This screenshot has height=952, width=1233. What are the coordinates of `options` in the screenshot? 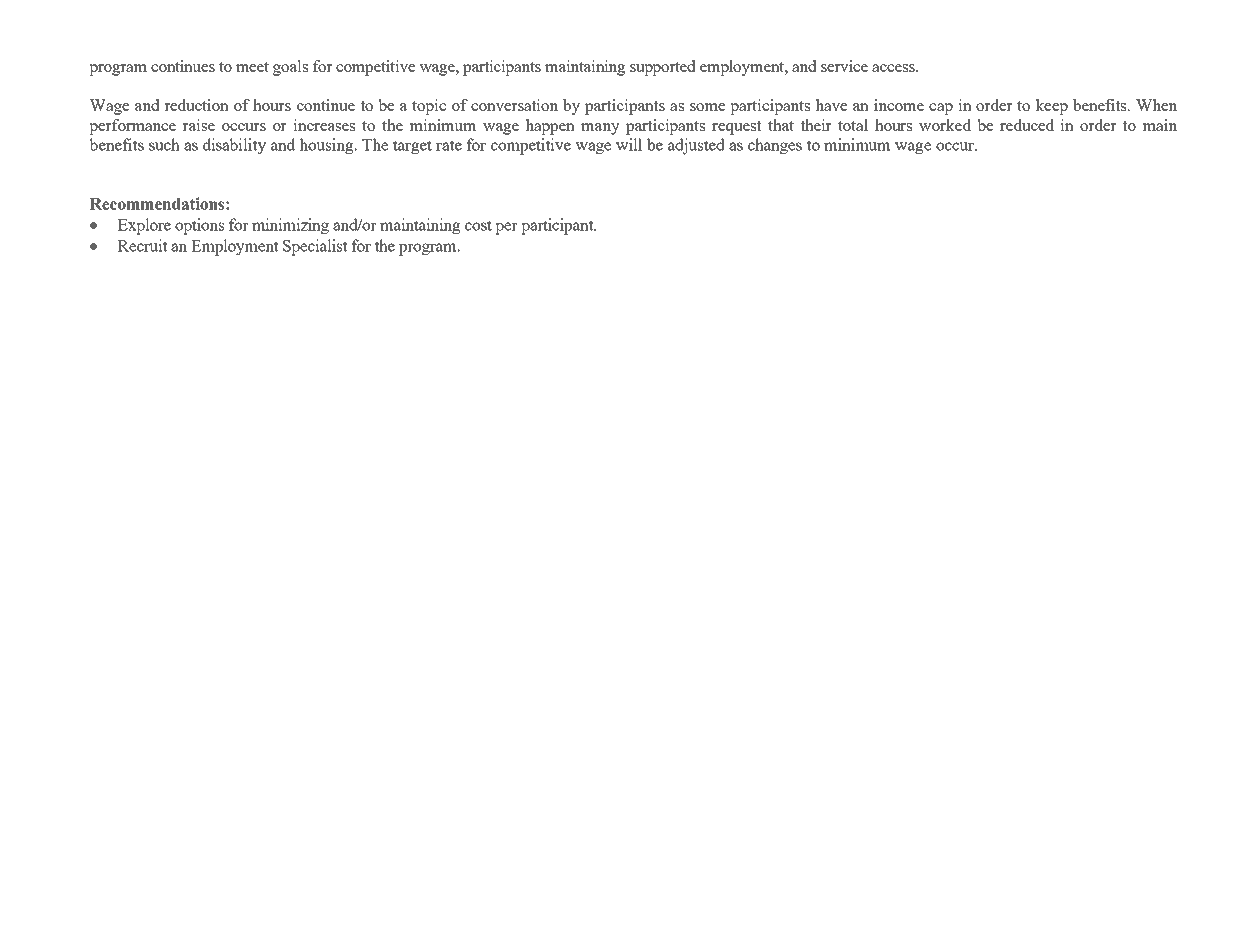 It's located at (199, 226).
